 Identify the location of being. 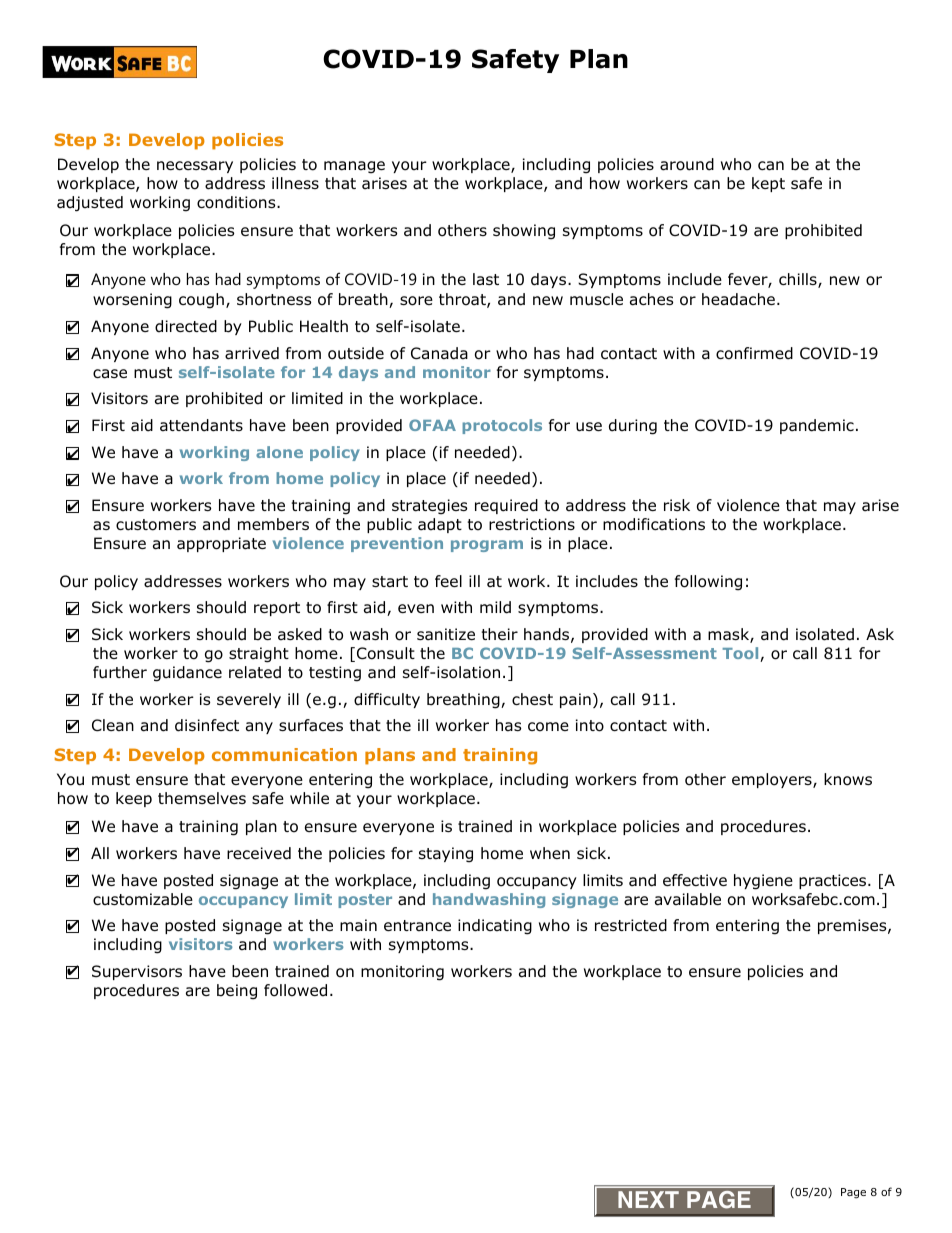
(237, 992).
